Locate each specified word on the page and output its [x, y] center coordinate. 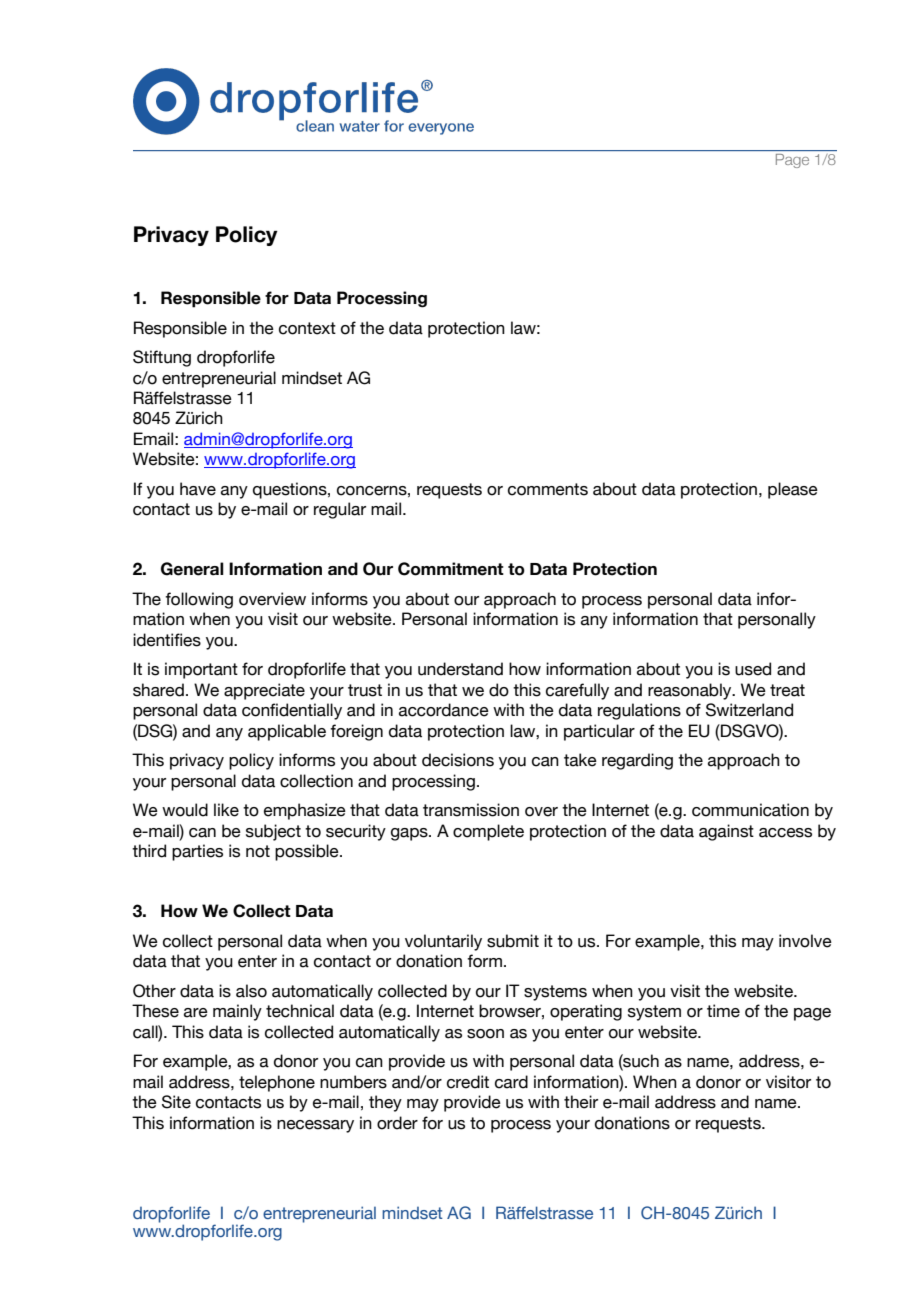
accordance [444, 710]
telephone [277, 1083]
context [307, 328]
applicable [287, 732]
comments [548, 489]
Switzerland [749, 710]
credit [468, 1082]
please [793, 490]
